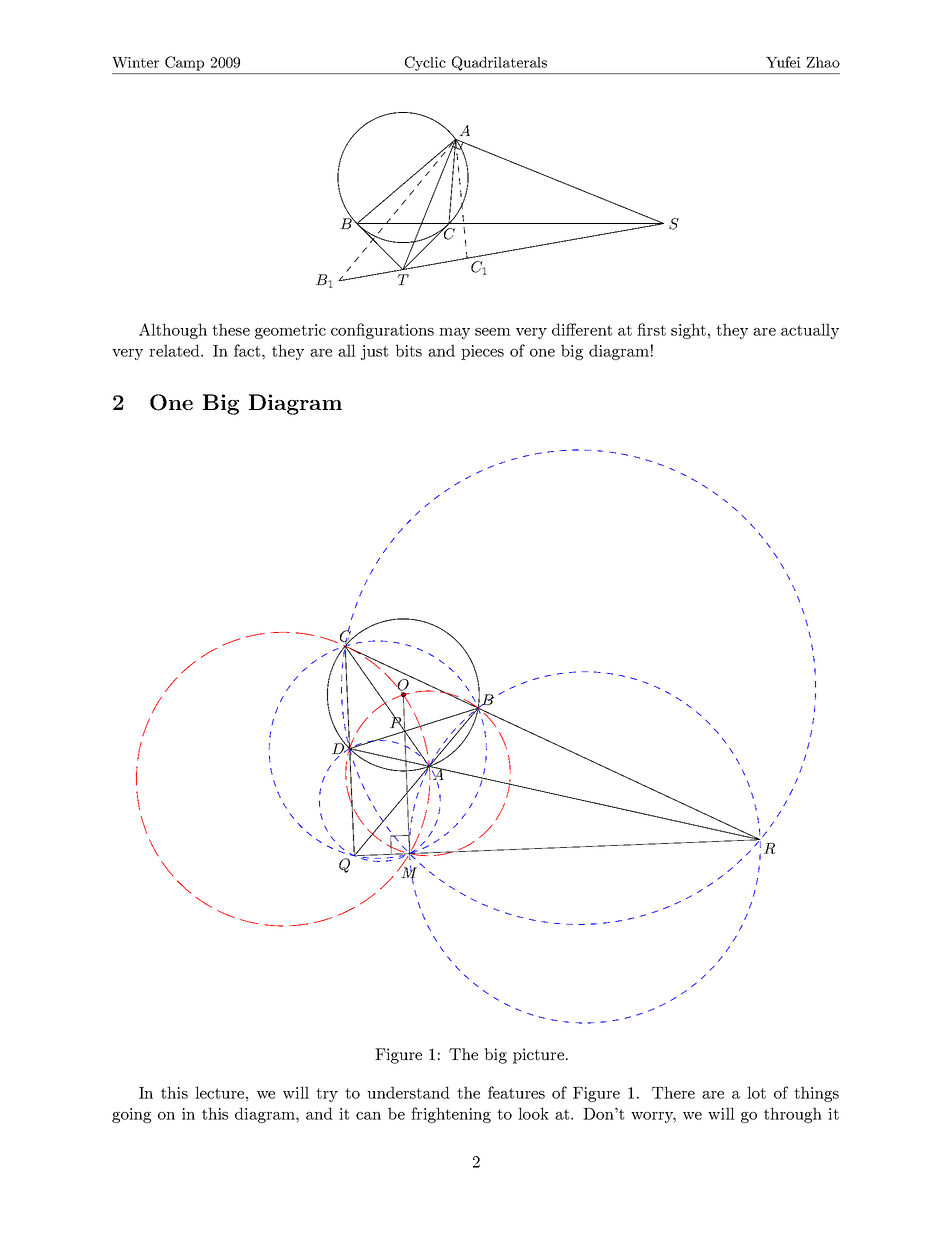 This screenshot has width=952, height=1233. Describe the element at coordinates (248, 350) in the screenshot. I see `fact` at that location.
